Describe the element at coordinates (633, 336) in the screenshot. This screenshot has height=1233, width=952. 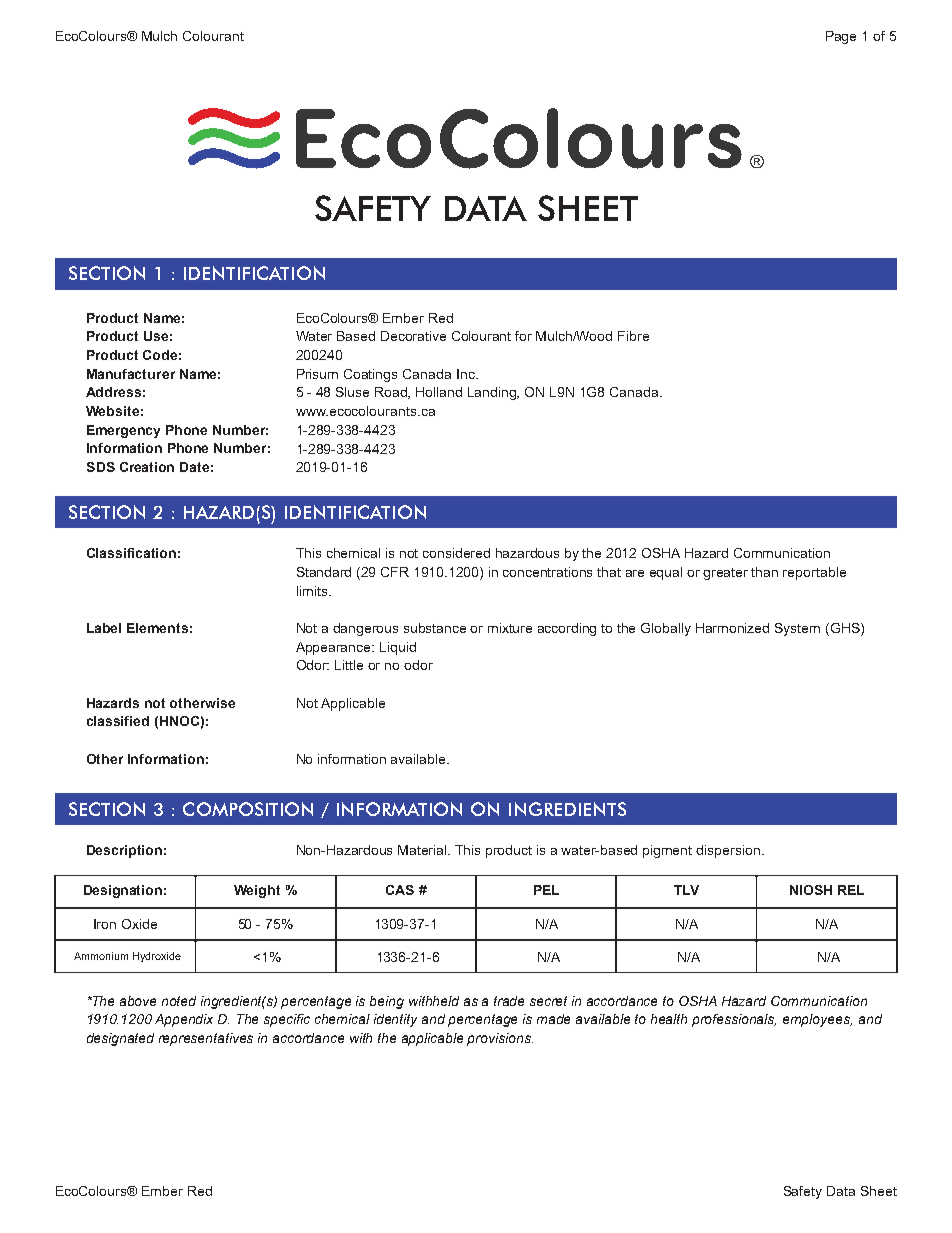
I see `Fibre` at that location.
